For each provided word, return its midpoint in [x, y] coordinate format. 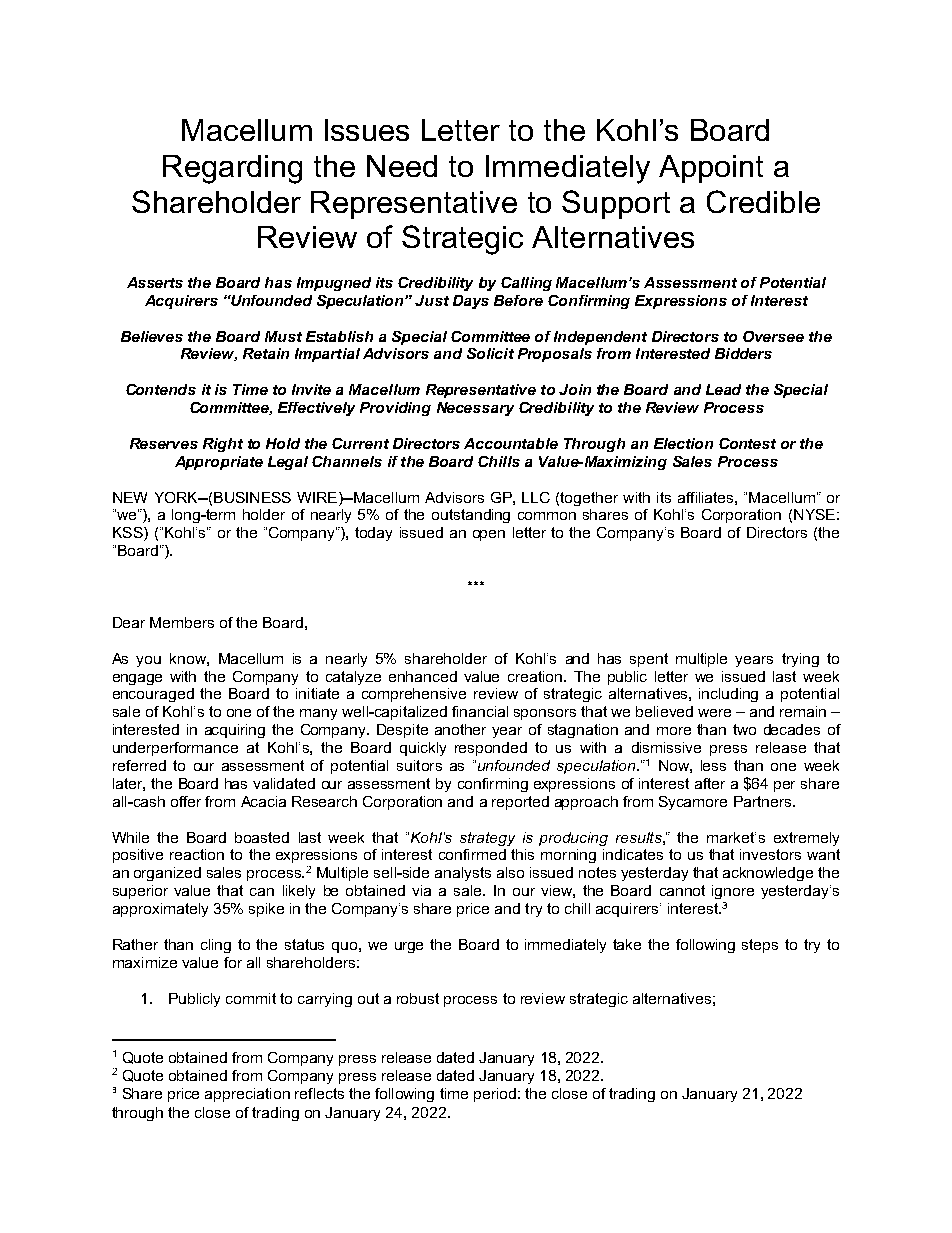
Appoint [711, 169]
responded [491, 749]
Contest [747, 443]
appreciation [247, 1095]
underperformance [175, 749]
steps [760, 946]
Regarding [232, 169]
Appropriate [219, 463]
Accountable [511, 443]
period [495, 1095]
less [713, 765]
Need [402, 166]
